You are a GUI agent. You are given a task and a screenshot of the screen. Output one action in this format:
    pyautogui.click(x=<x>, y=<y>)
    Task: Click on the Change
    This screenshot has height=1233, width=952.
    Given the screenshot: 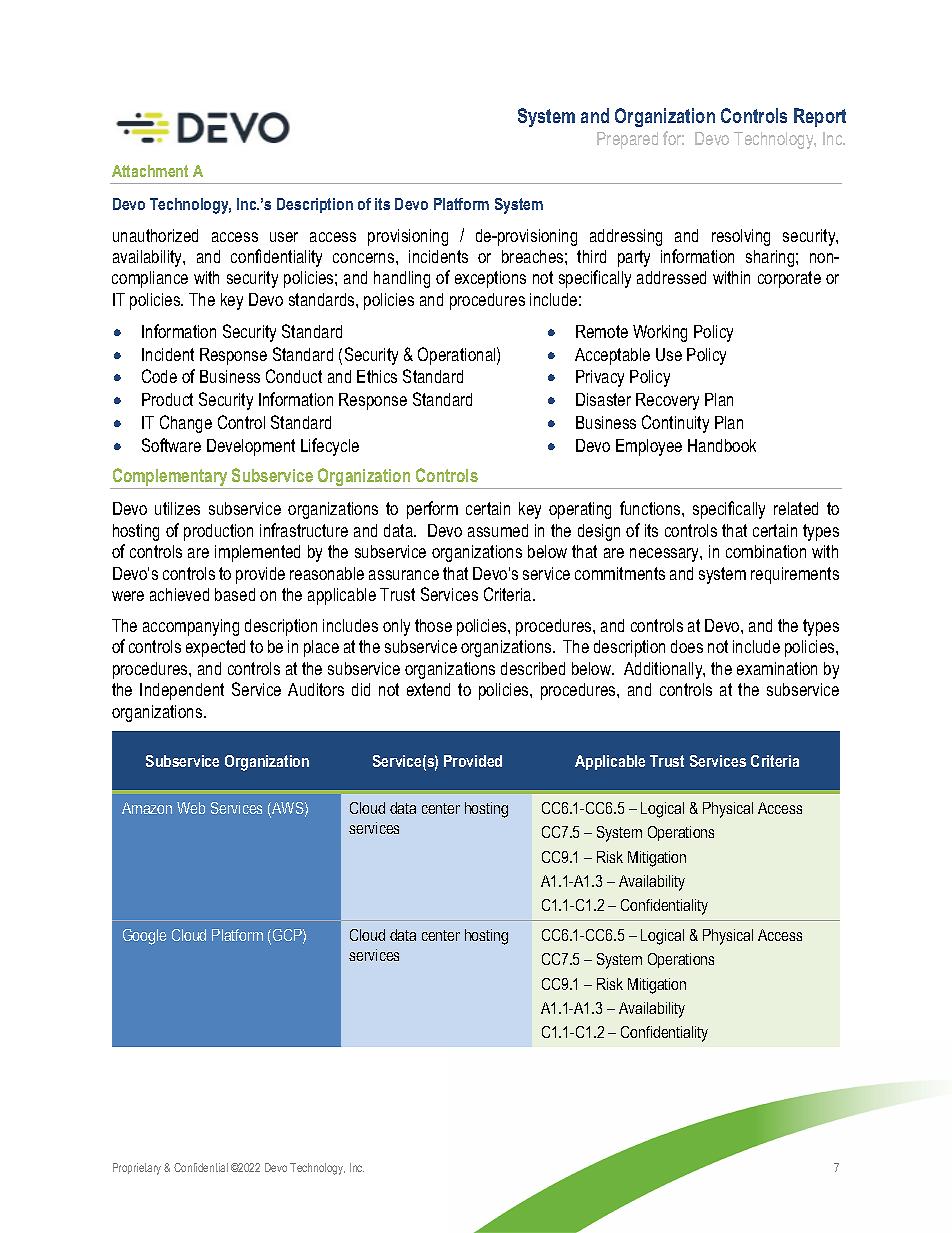 What is the action you would take?
    pyautogui.click(x=186, y=424)
